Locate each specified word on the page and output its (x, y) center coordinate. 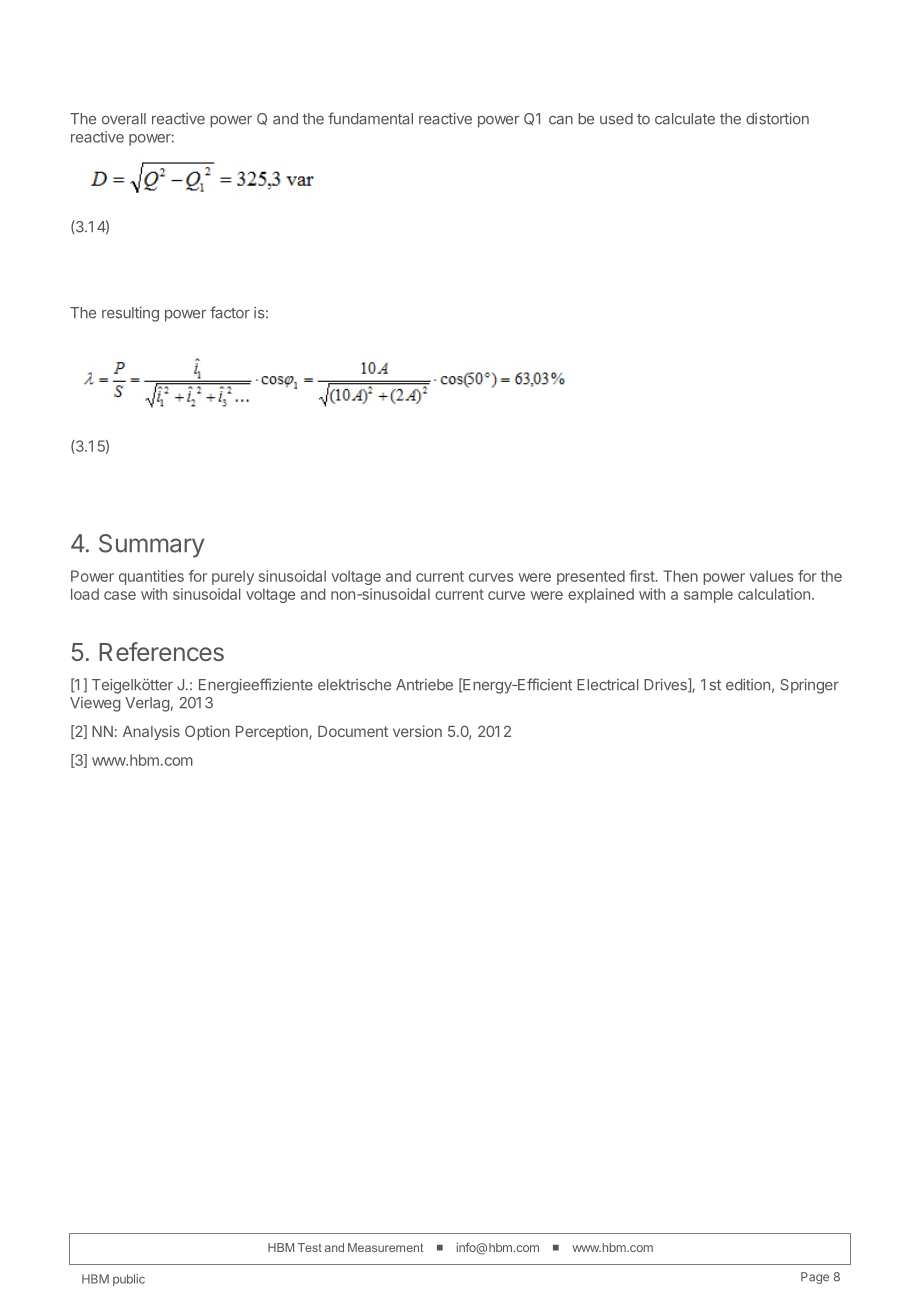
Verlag (147, 704)
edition (748, 685)
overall (124, 119)
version (417, 731)
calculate (685, 119)
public (129, 1280)
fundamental (370, 118)
